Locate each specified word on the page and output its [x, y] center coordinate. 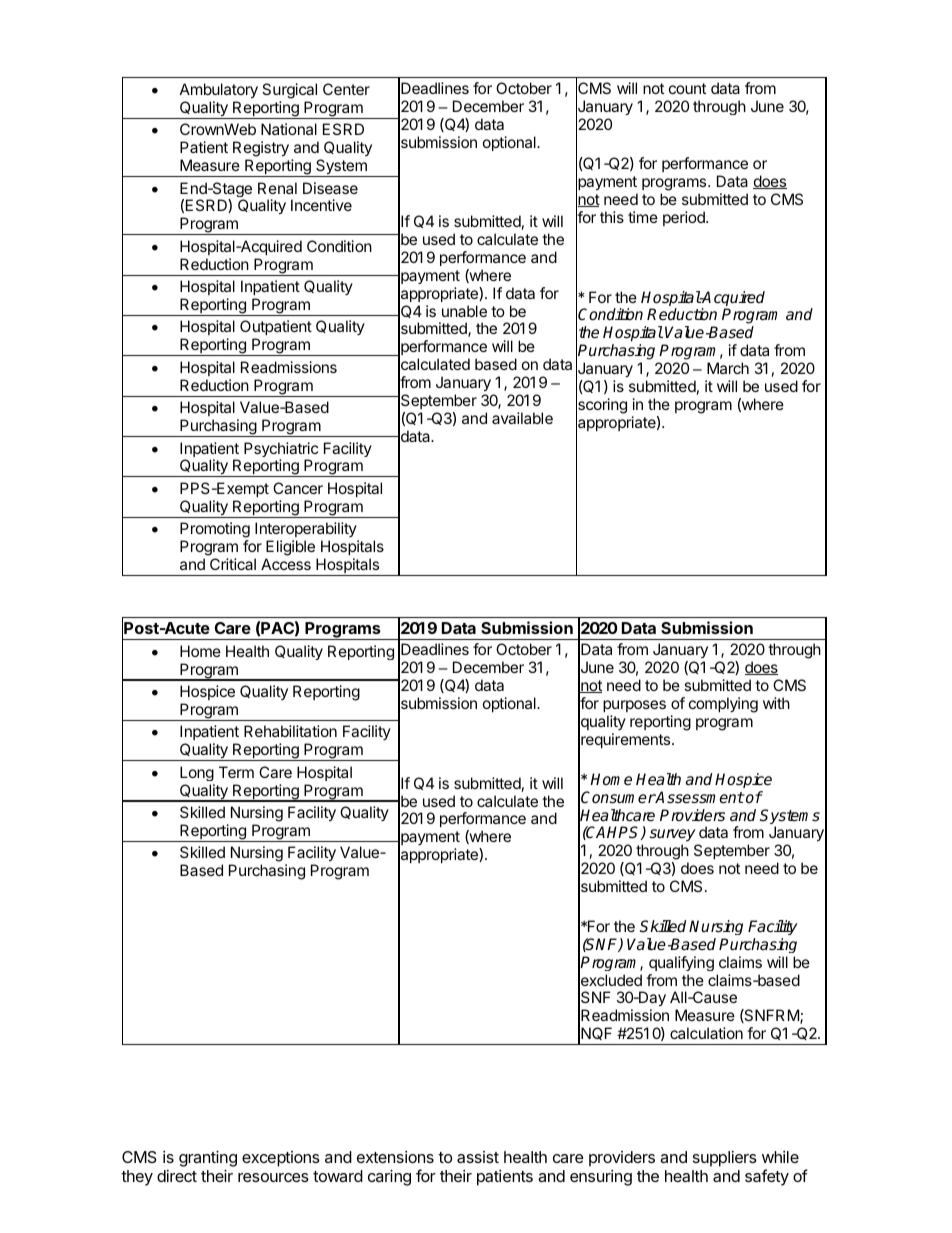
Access [286, 564]
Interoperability [307, 531]
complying [723, 705]
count [687, 88]
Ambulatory [219, 91]
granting [208, 1159]
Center [346, 89]
